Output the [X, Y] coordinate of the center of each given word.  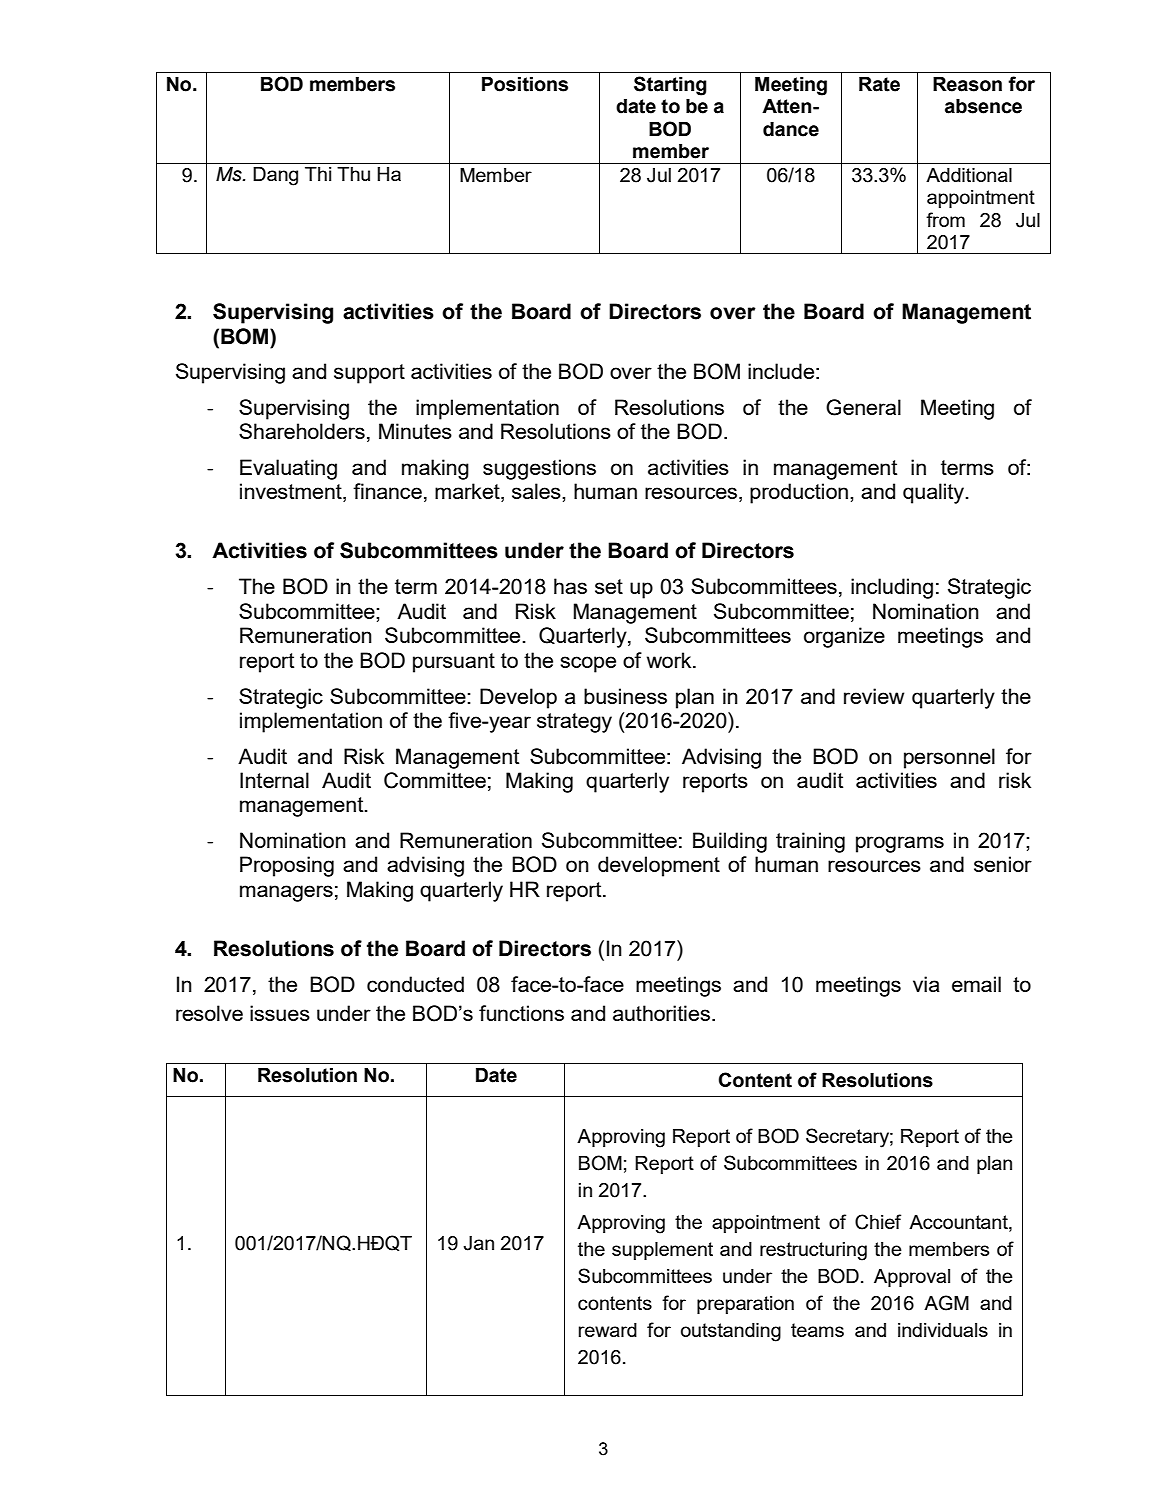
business [625, 696]
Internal [274, 780]
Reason [967, 84]
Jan [478, 1243]
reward [608, 1330]
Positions [525, 84]
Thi [318, 174]
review [874, 696]
